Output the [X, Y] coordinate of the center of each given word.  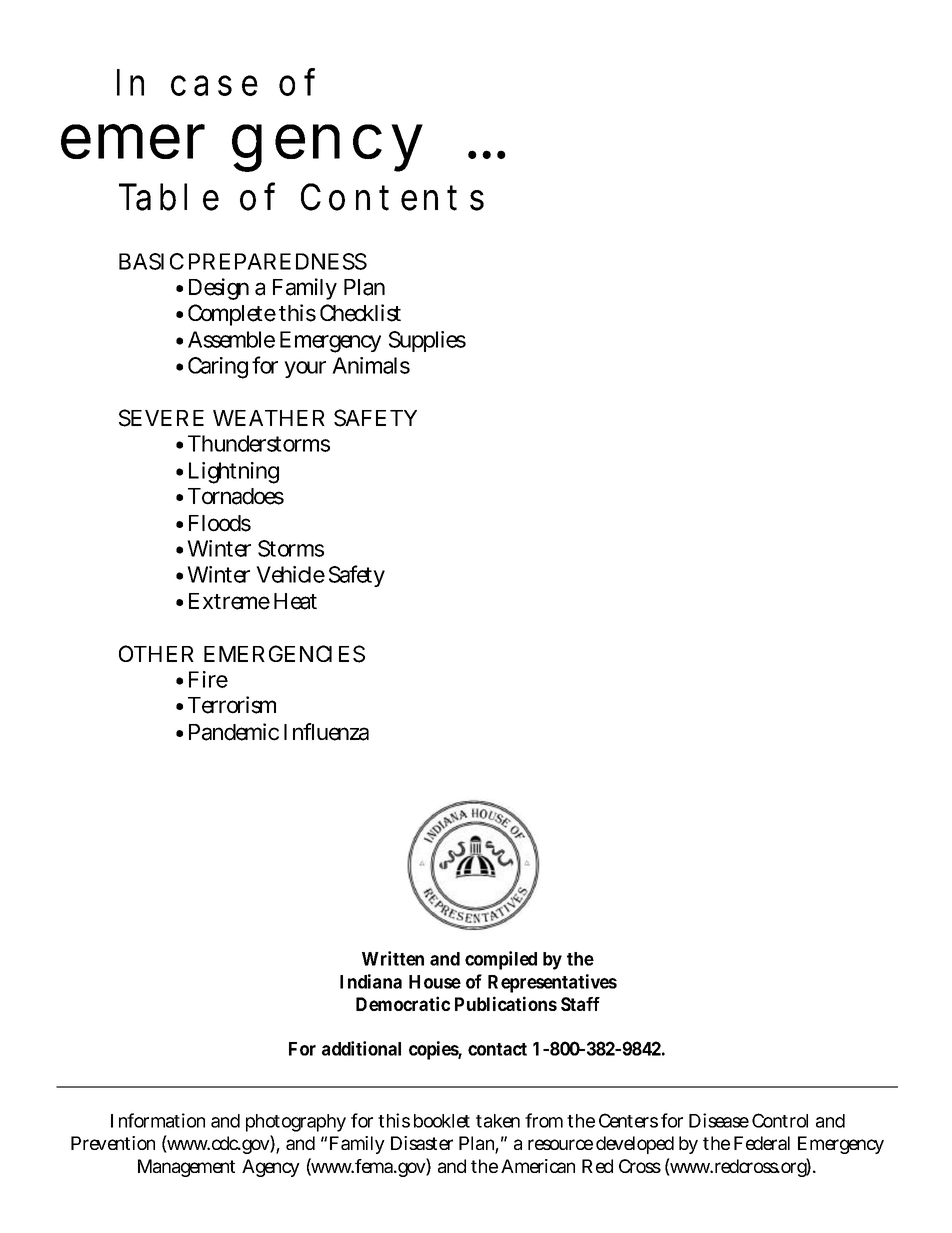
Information [158, 1120]
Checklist [360, 313]
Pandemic [234, 732]
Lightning [234, 473]
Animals [371, 365]
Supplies [427, 341]
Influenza [326, 732]
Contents [392, 197]
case [214, 85]
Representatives [552, 983]
